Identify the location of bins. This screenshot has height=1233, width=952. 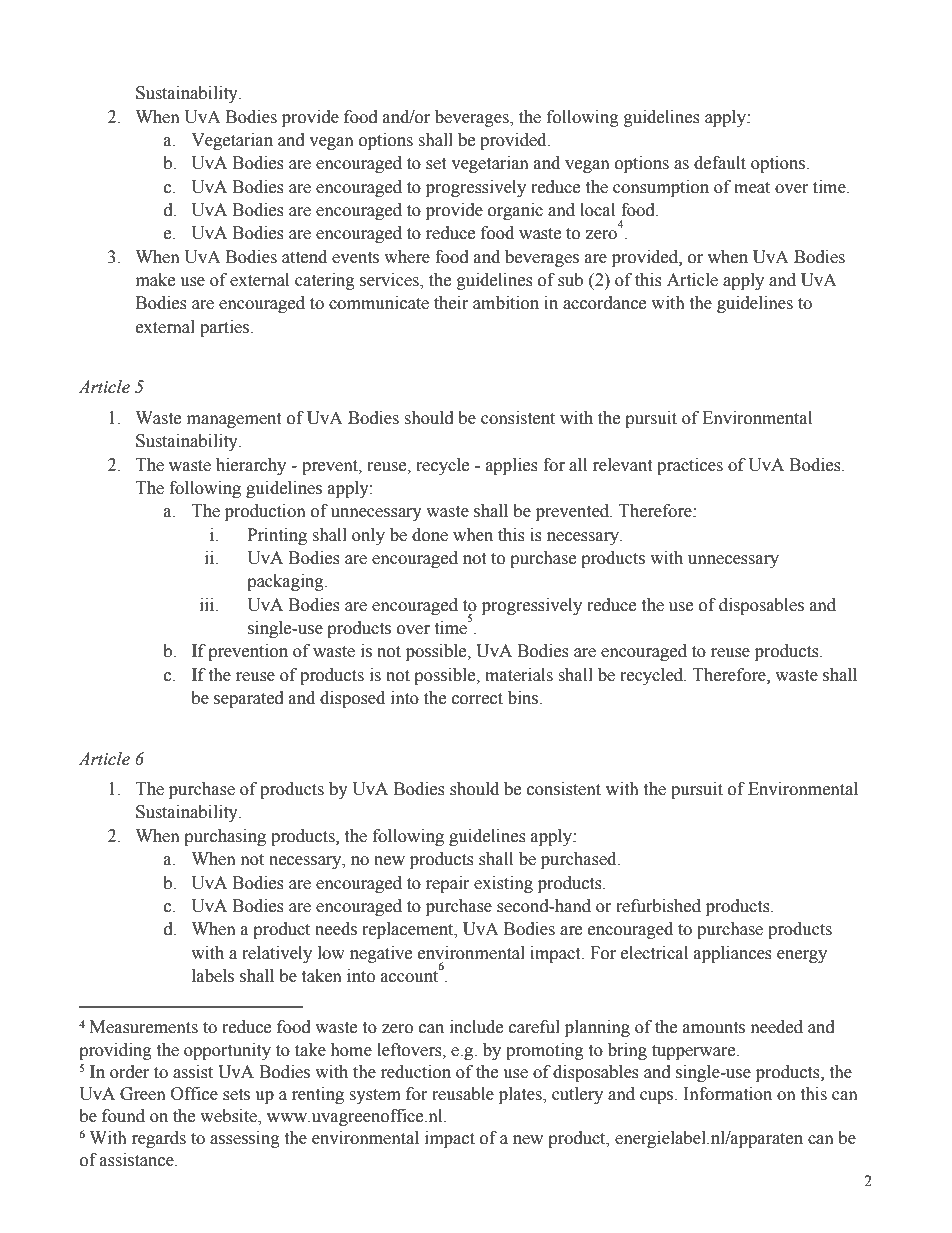
(524, 698).
